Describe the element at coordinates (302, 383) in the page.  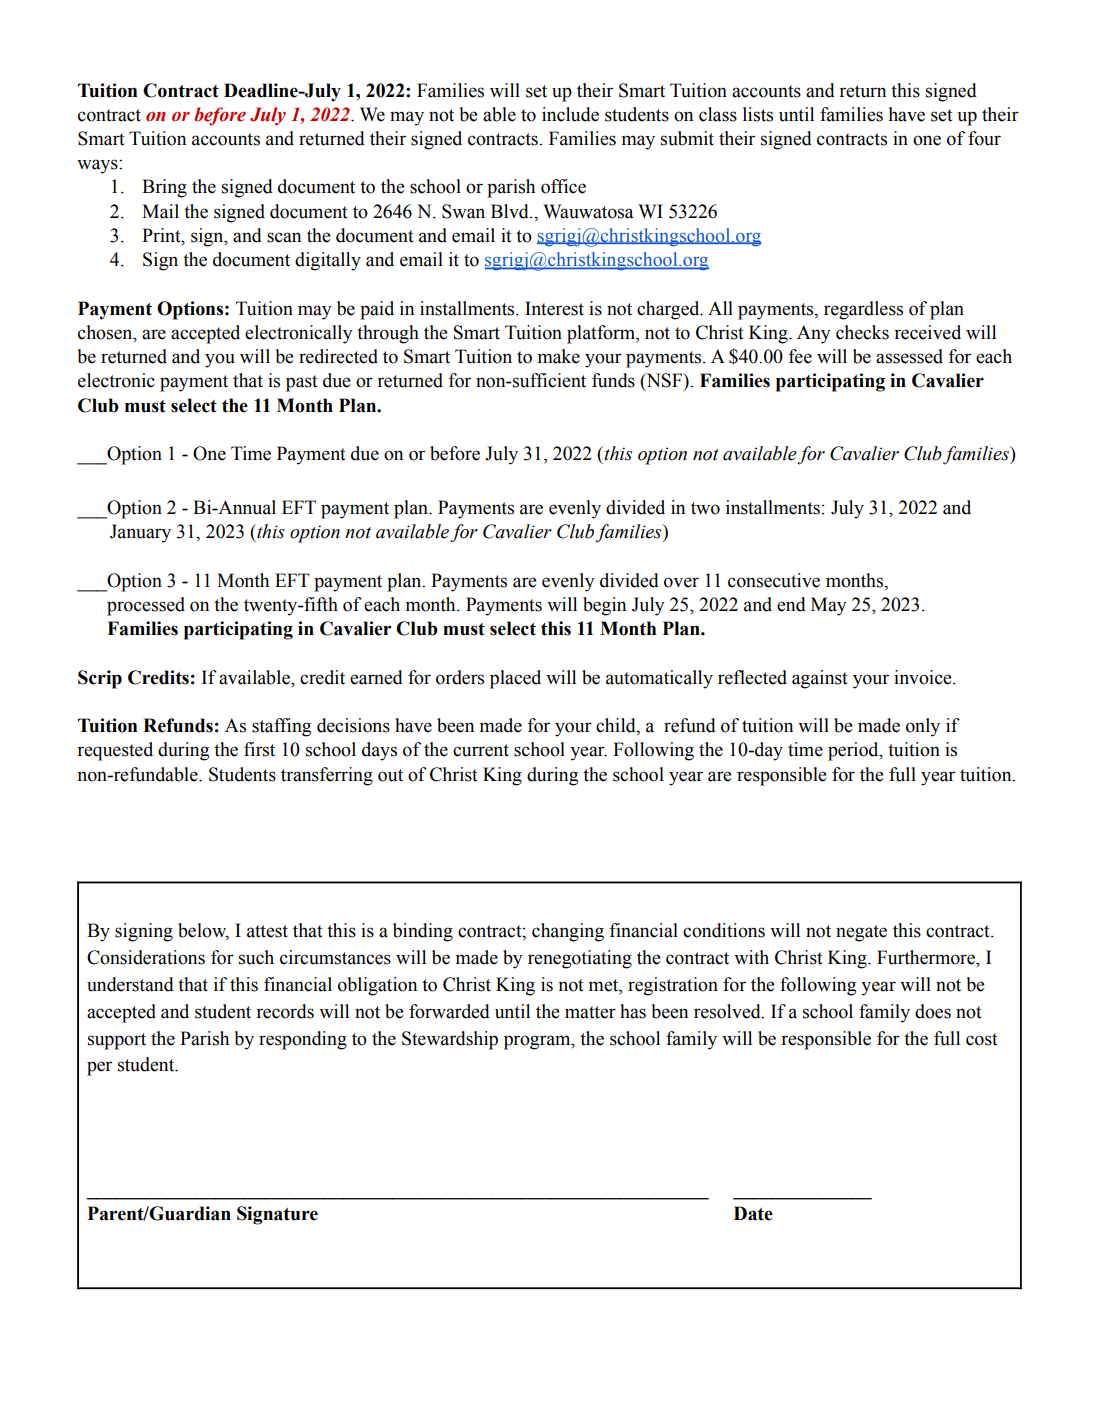
I see `past` at that location.
